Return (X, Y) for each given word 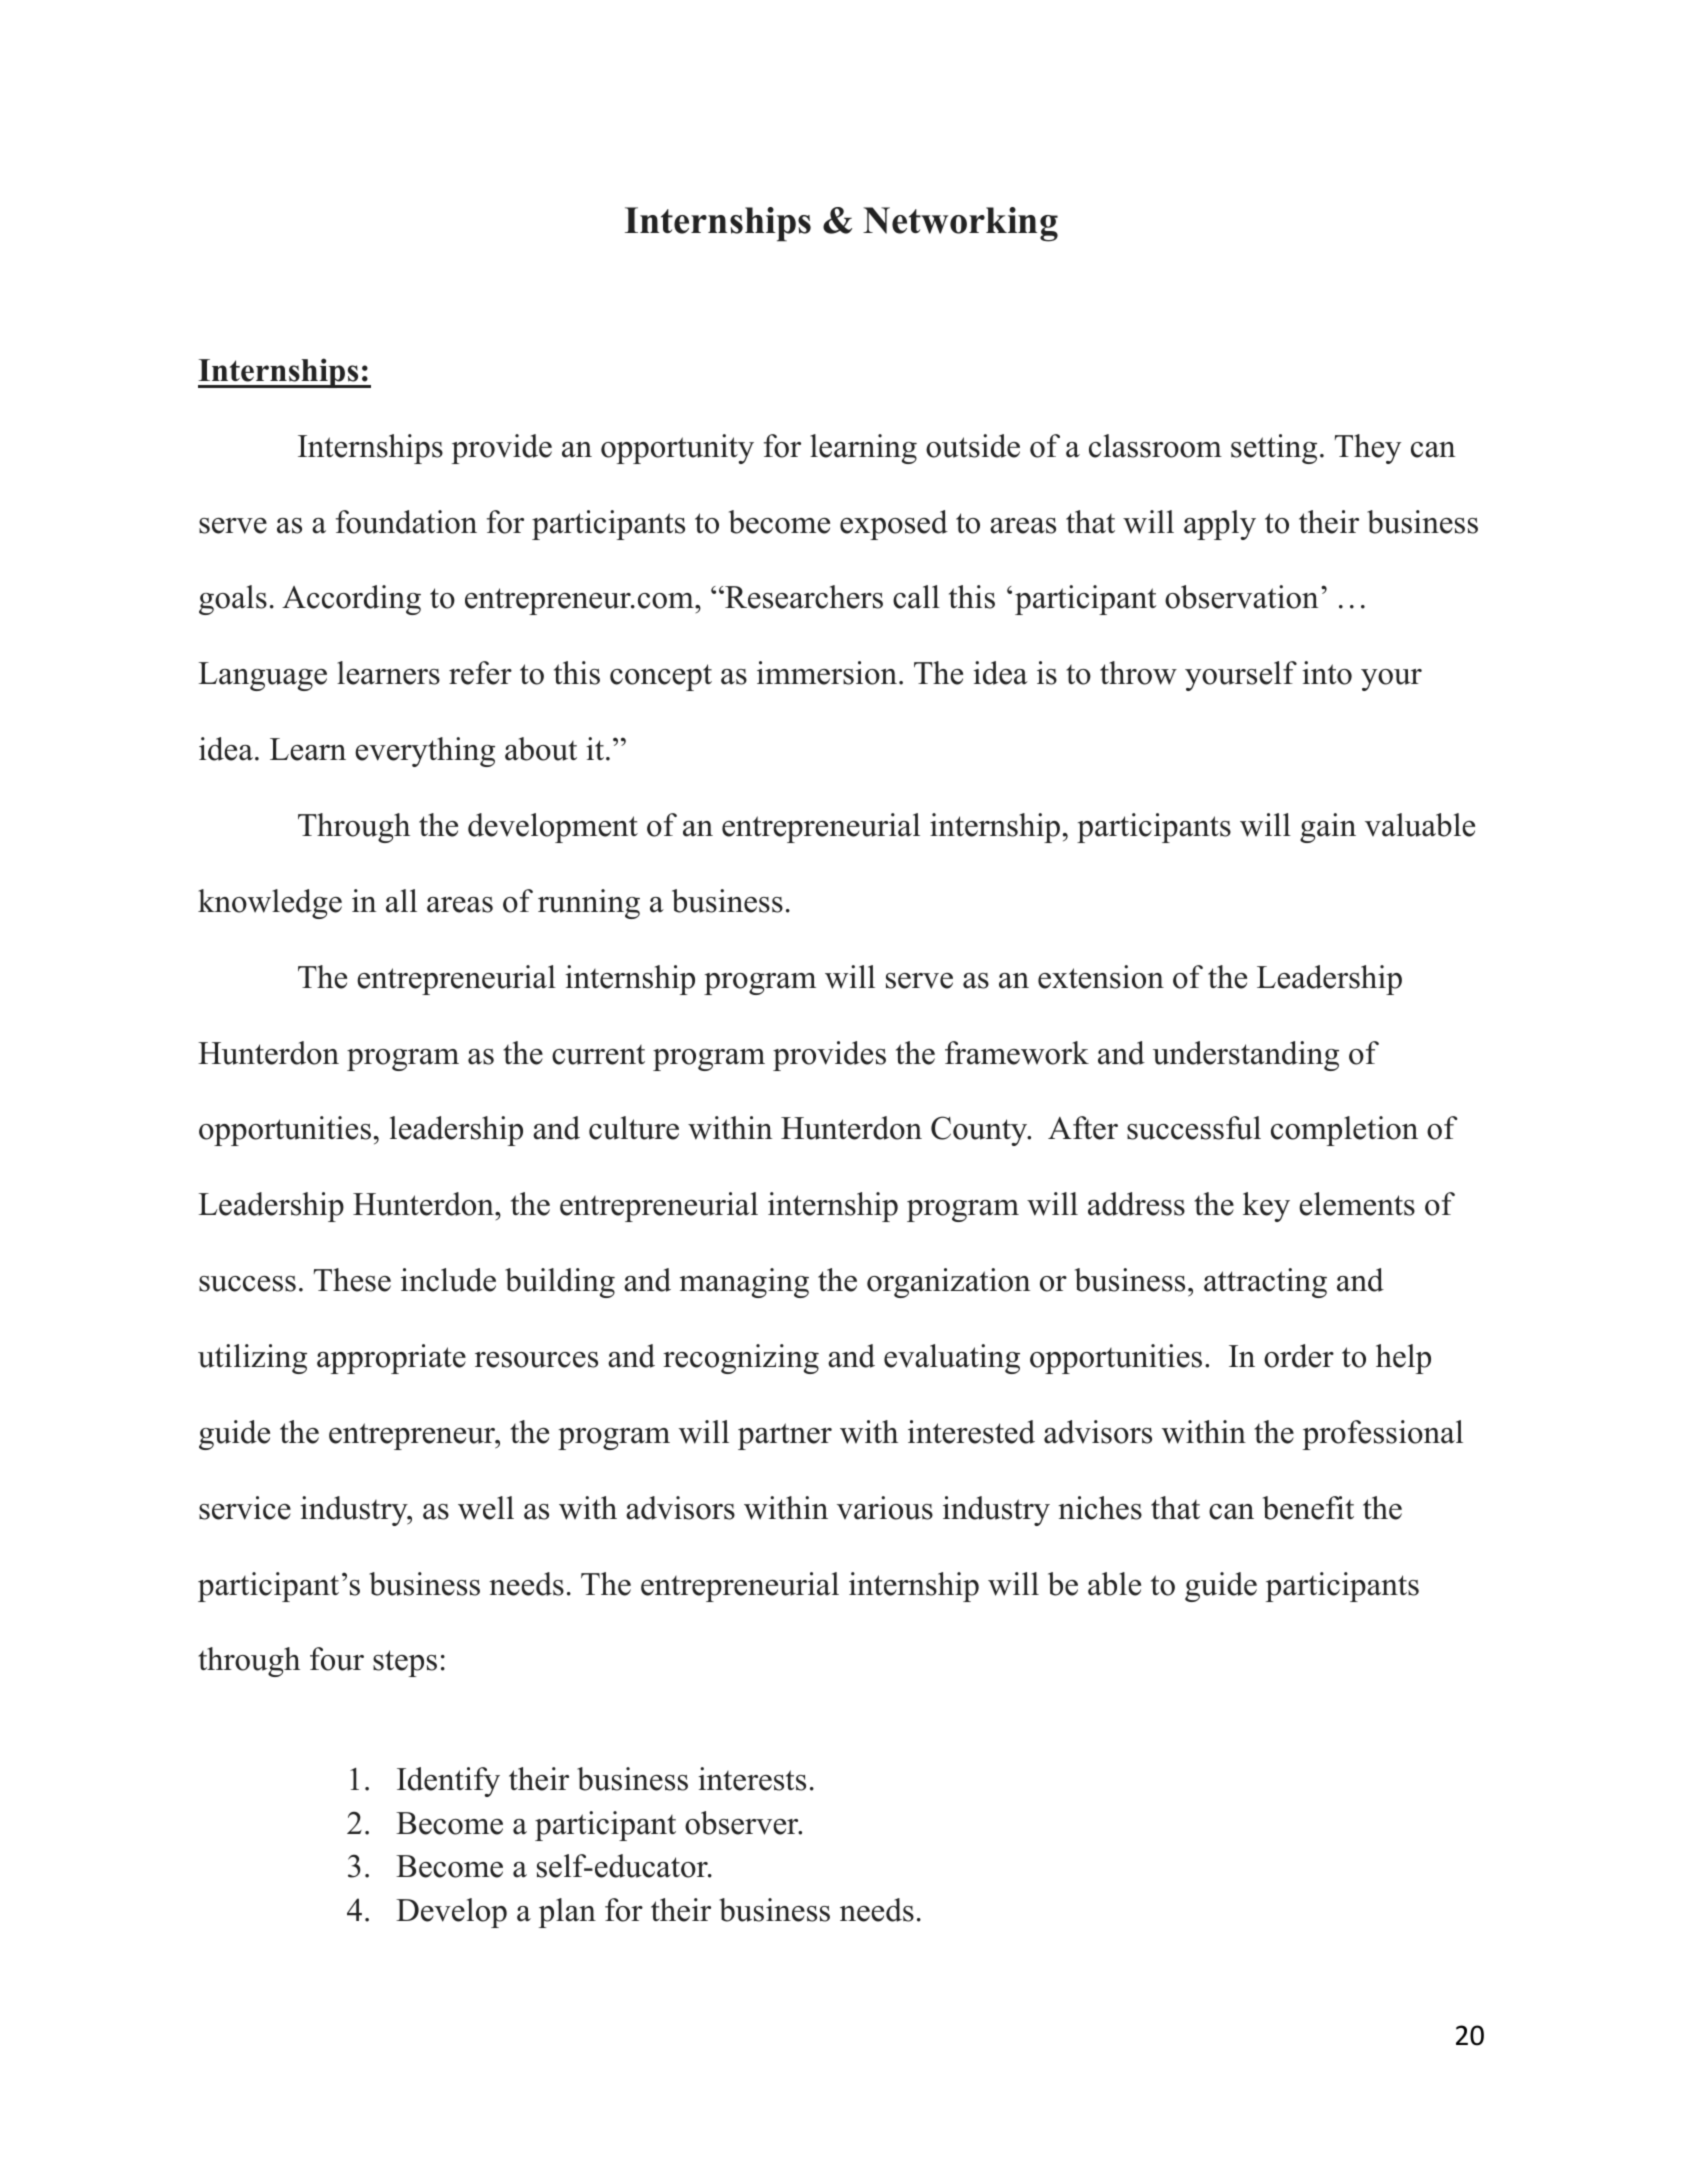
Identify (448, 1782)
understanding (1246, 1056)
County (980, 1131)
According (351, 600)
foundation (406, 522)
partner (785, 1436)
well (486, 1508)
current (598, 1055)
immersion (827, 673)
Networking (960, 224)
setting (1274, 449)
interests (752, 1779)
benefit (1308, 1508)
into (1327, 673)
